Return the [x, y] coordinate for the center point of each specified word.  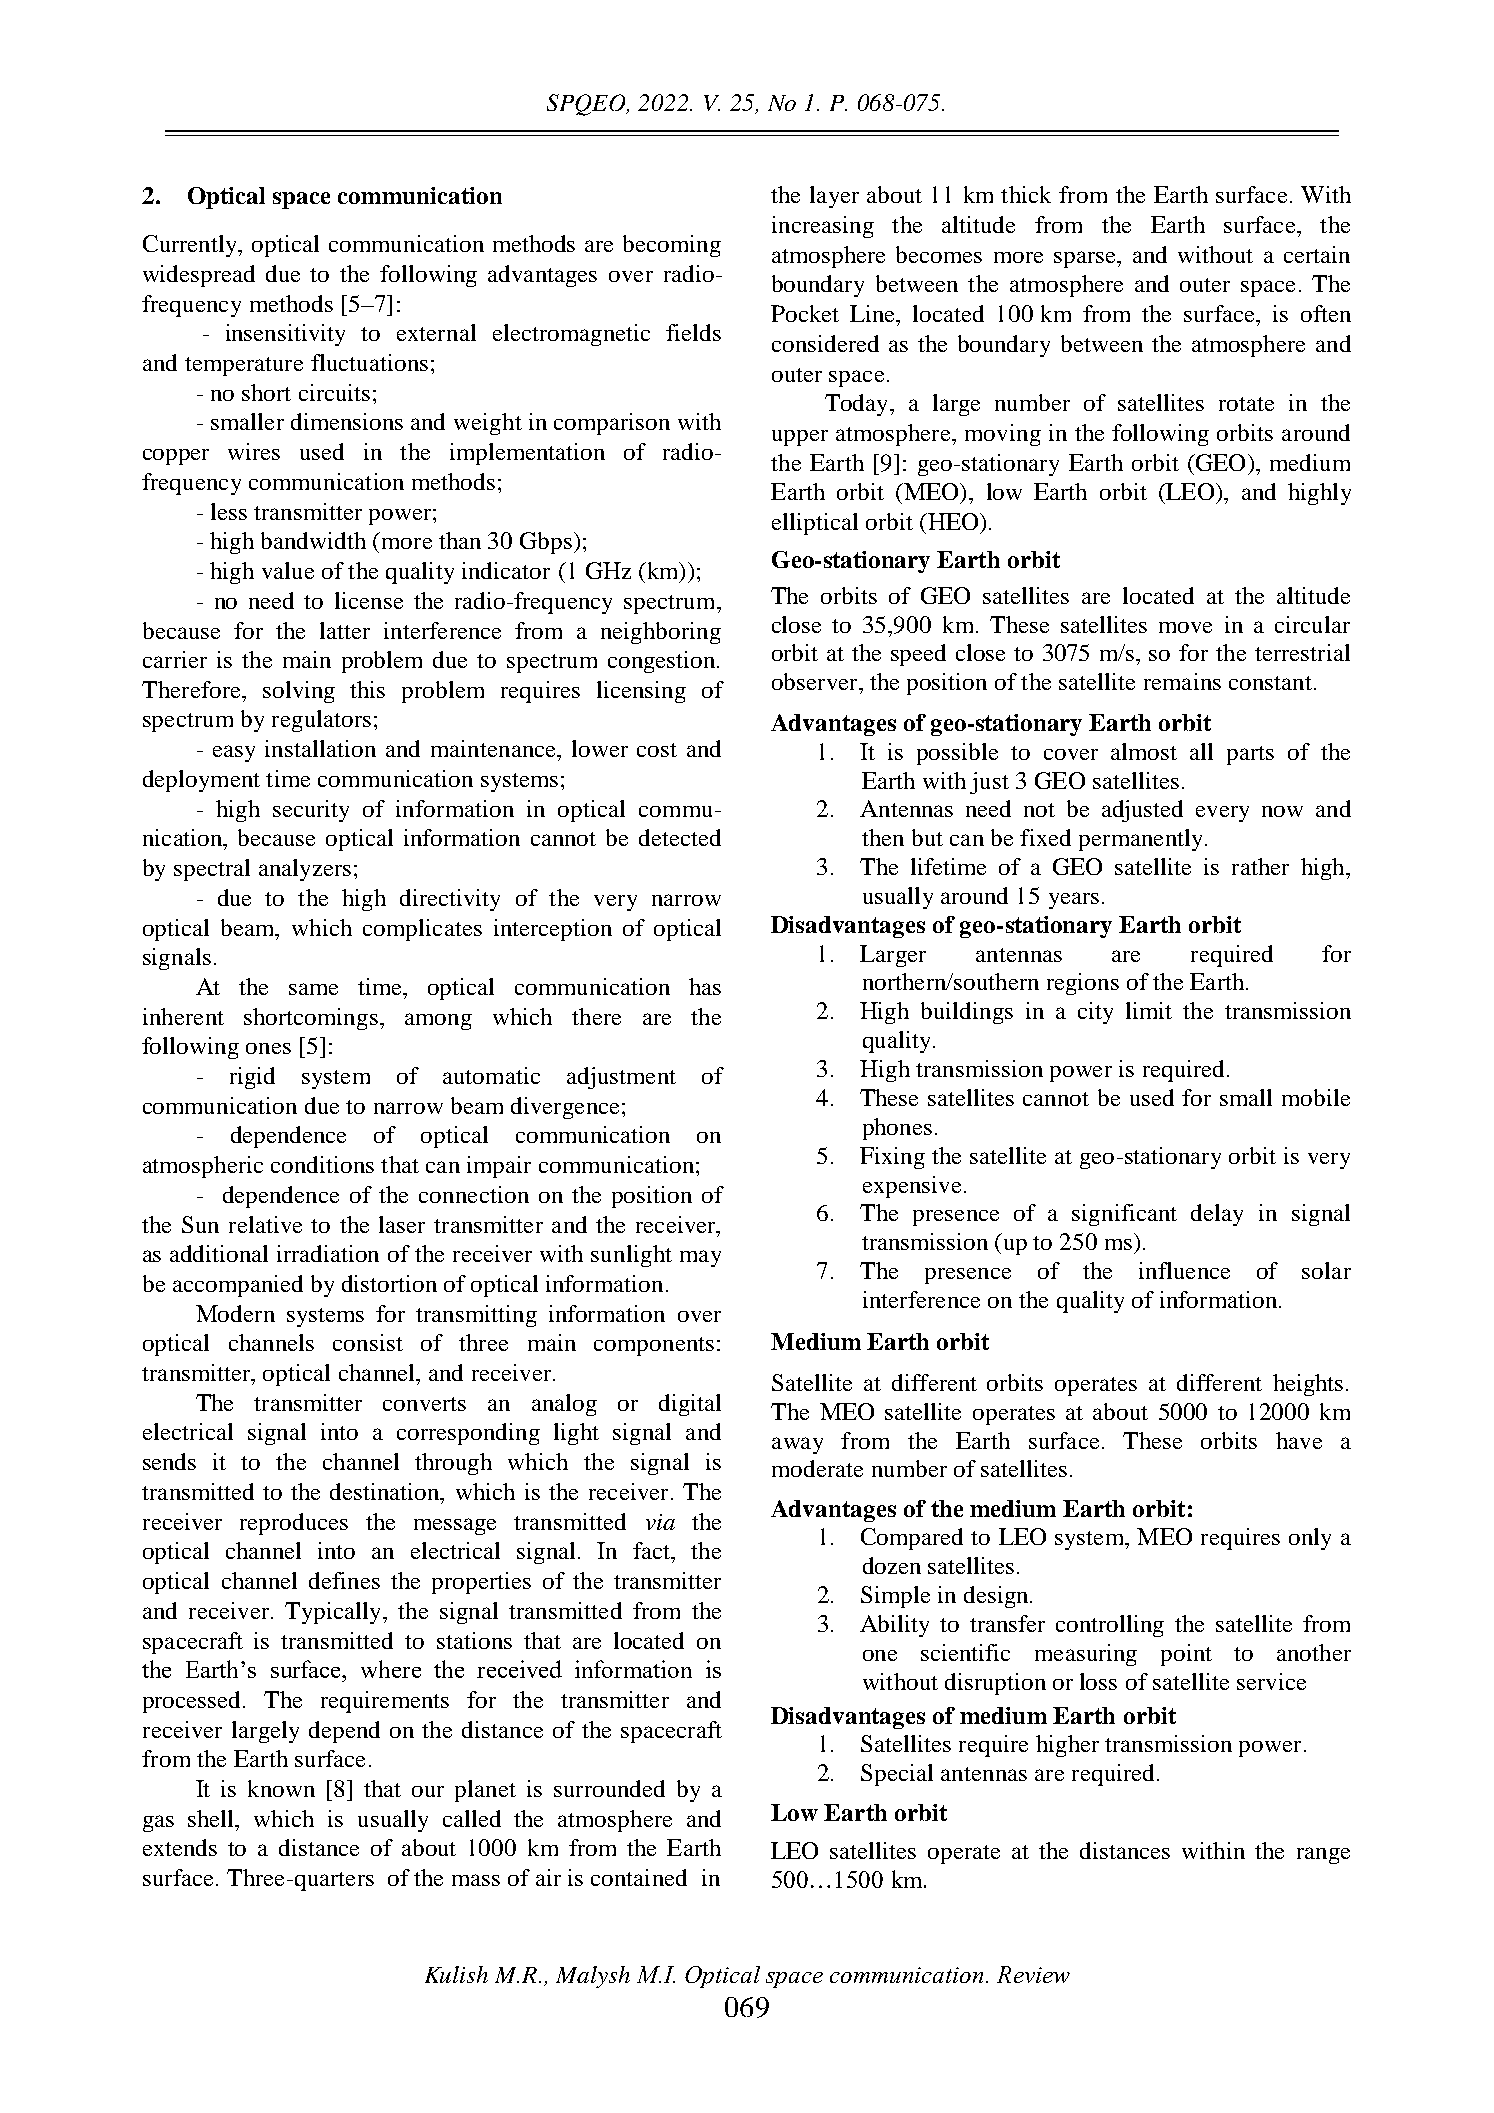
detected [680, 837]
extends [180, 1847]
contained [639, 1877]
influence [1184, 1270]
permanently [1142, 840]
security [311, 811]
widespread [199, 276]
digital [690, 1405]
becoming [672, 246]
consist [368, 1342]
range [1323, 1855]
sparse [1086, 259]
